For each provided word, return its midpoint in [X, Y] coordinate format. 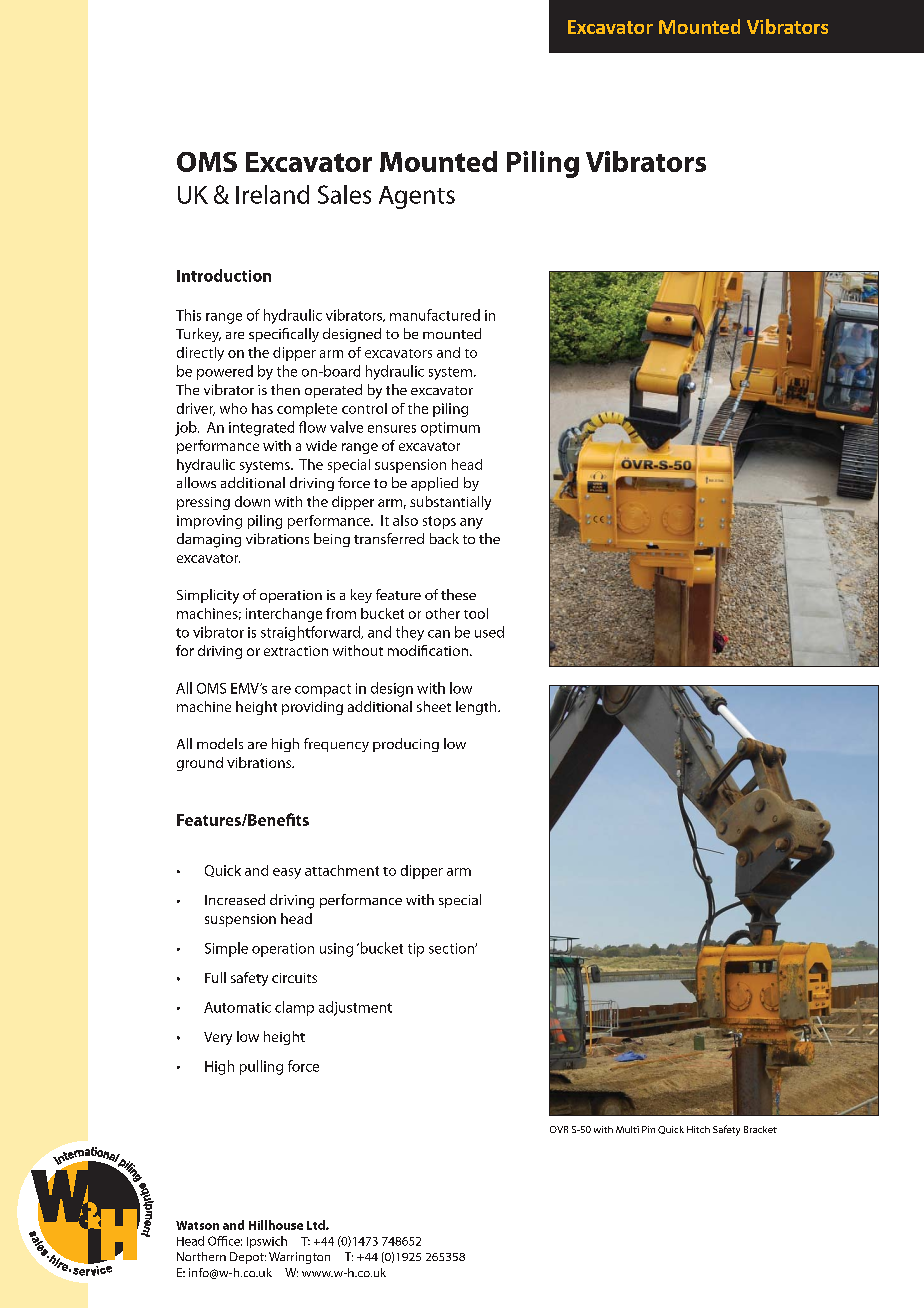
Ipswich [267, 1242]
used [489, 632]
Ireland [272, 194]
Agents [417, 197]
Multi [627, 1129]
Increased [235, 899]
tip [416, 950]
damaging [209, 540]
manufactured [435, 315]
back [444, 538]
